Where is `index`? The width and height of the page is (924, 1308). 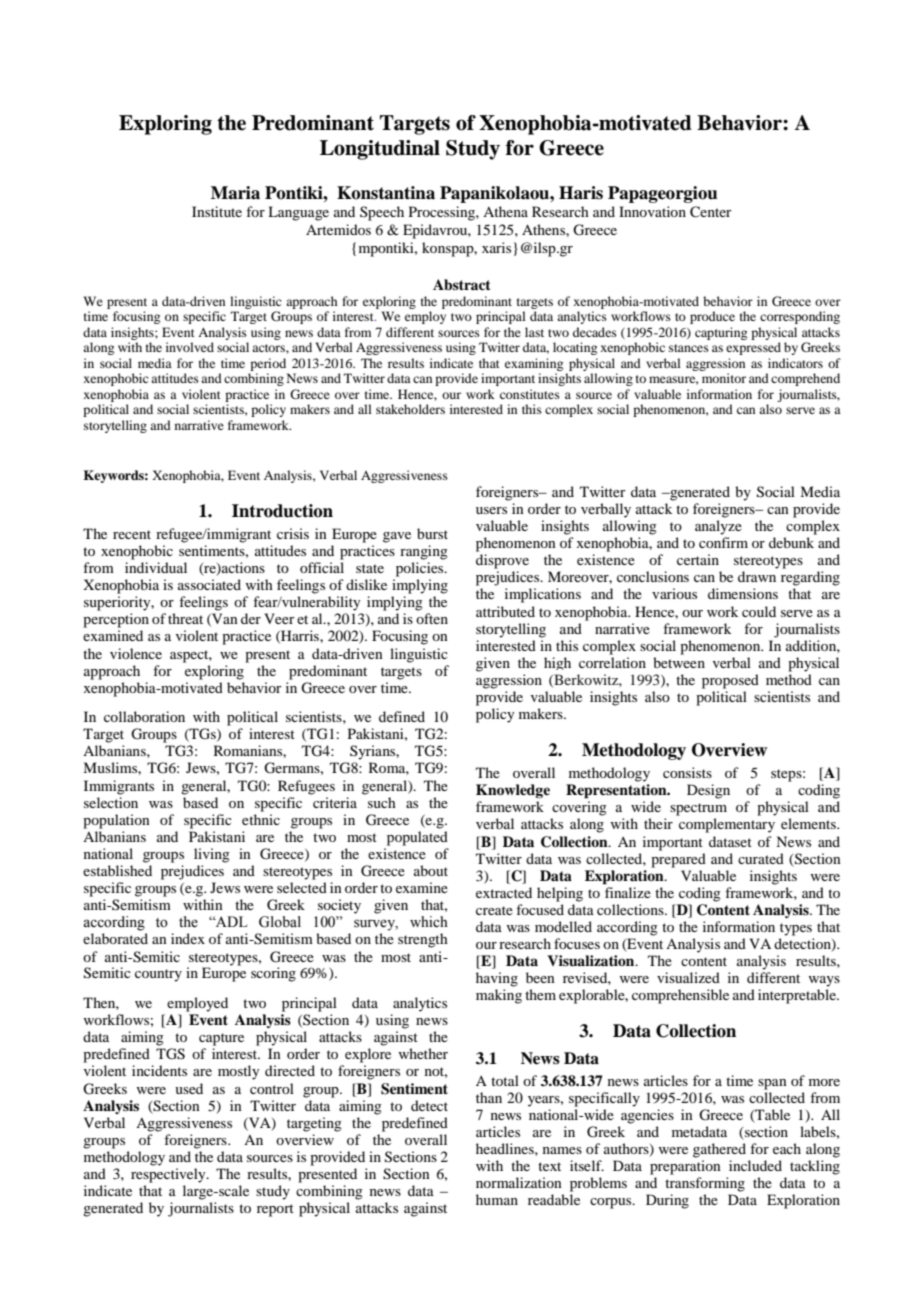
index is located at coordinates (188, 938).
